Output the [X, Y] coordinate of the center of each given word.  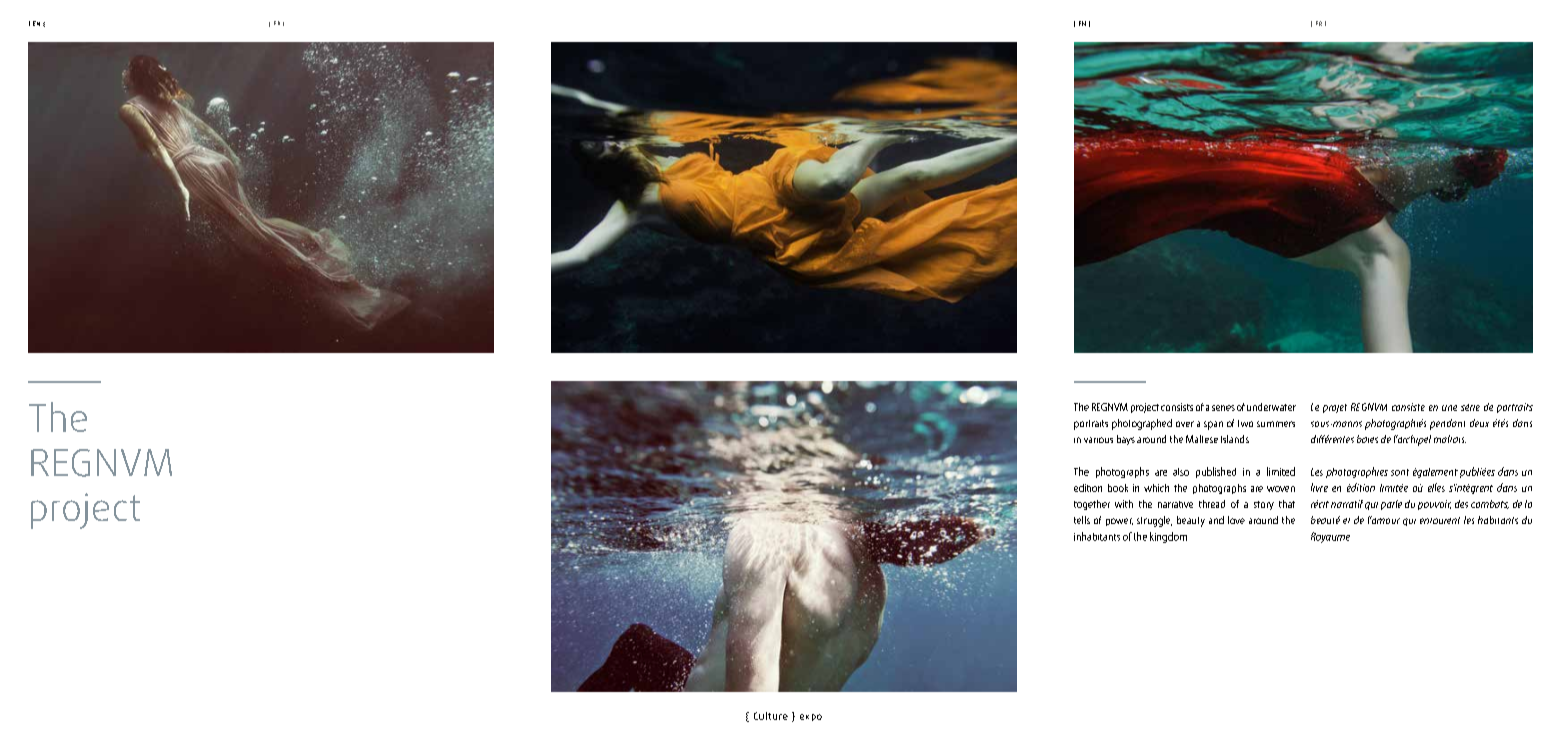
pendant [1447, 424]
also [1181, 472]
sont [1400, 472]
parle [1391, 505]
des [1461, 504]
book [1118, 488]
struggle [1154, 521]
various [1098, 440]
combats [1490, 504]
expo [811, 717]
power [1119, 522]
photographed [1142, 424]
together [1092, 505]
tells [1082, 520]
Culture [771, 716]
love [1236, 520]
